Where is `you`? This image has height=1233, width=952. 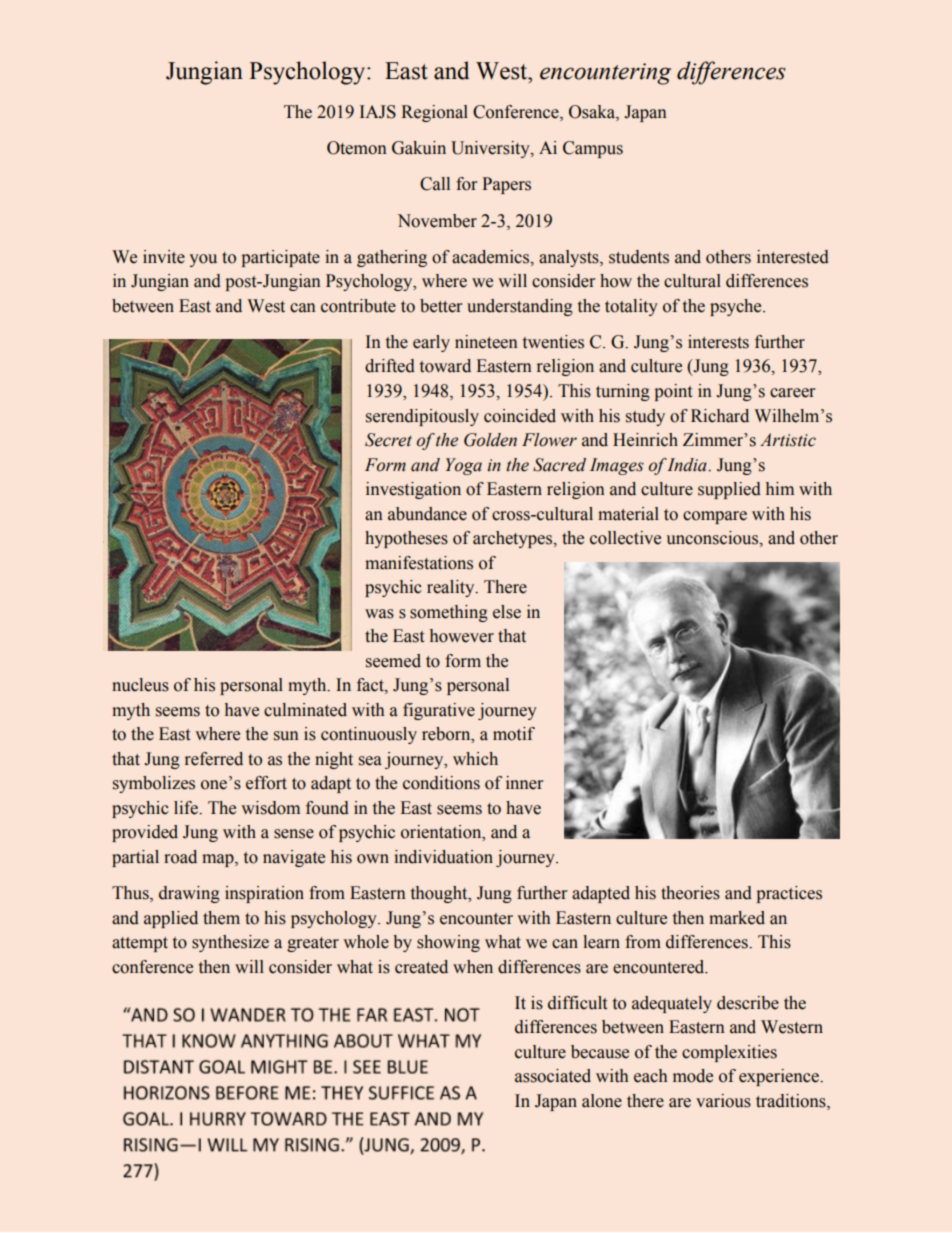
you is located at coordinates (203, 260).
